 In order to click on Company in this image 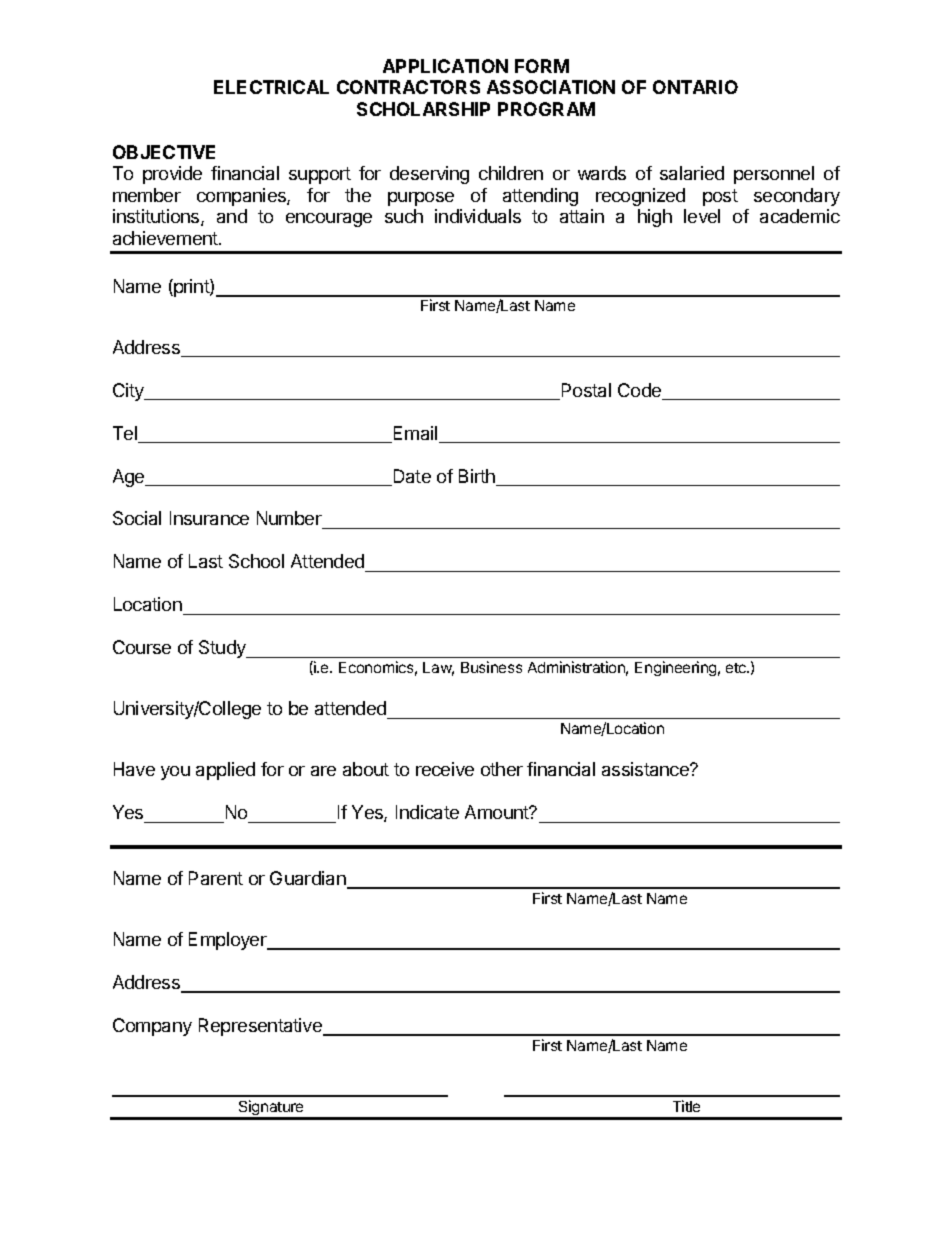, I will do `click(152, 1027)`.
